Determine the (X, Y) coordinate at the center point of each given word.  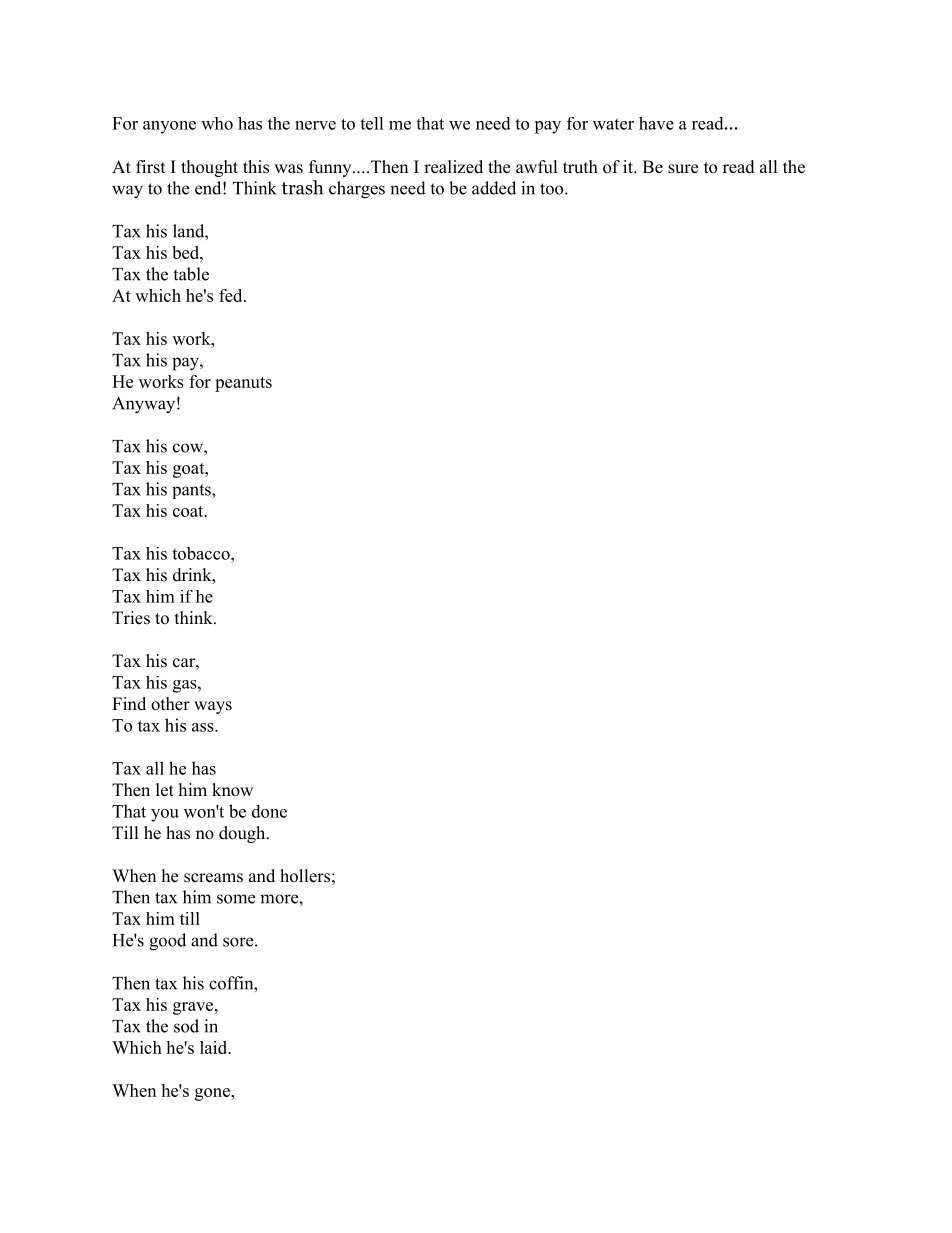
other (170, 704)
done (269, 811)
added (494, 188)
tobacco (202, 553)
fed (232, 295)
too (553, 189)
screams (213, 878)
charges (357, 190)
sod (186, 1026)
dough (243, 834)
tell (372, 123)
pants (192, 491)
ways (213, 707)
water (613, 124)
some (236, 899)
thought (209, 168)
